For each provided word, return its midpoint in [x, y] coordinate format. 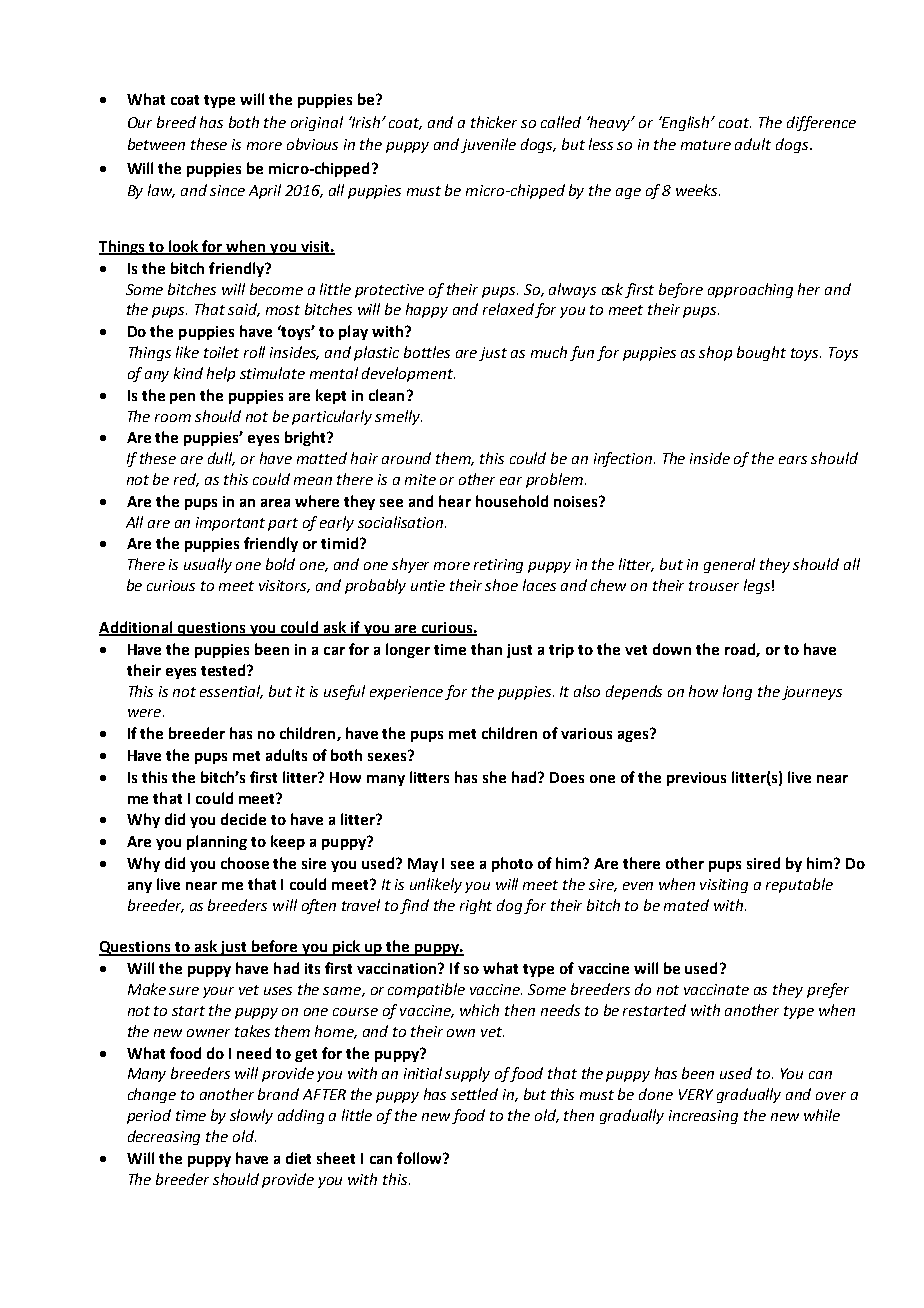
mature [706, 145]
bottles [427, 352]
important [230, 524]
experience [406, 693]
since [227, 190]
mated [686, 905]
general [729, 565]
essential [231, 692]
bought [761, 353]
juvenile [488, 145]
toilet [221, 352]
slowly [251, 1116]
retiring [498, 566]
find [414, 906]
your [218, 992]
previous [696, 779]
